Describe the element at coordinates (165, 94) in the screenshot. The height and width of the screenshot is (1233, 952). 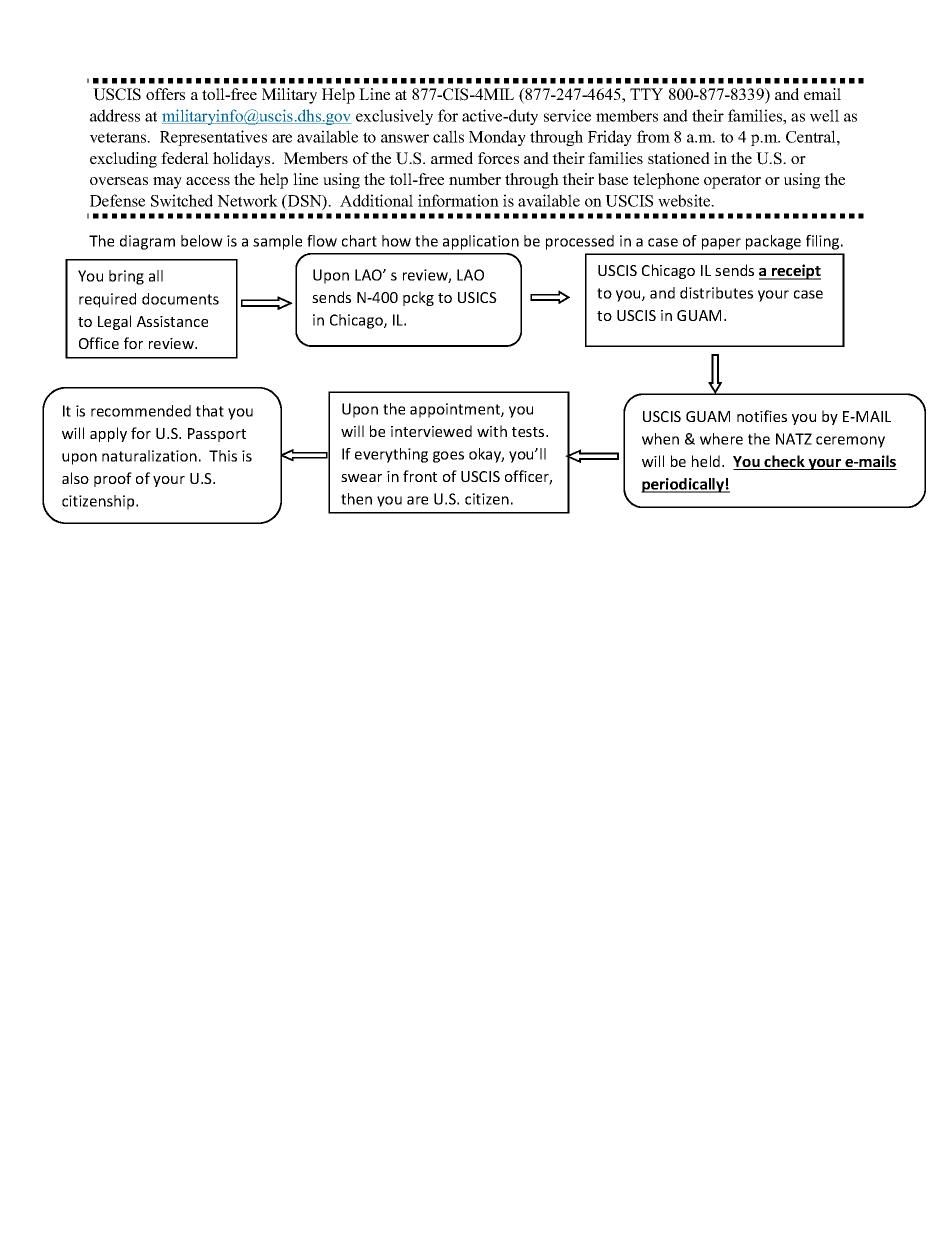
I see `offers` at that location.
